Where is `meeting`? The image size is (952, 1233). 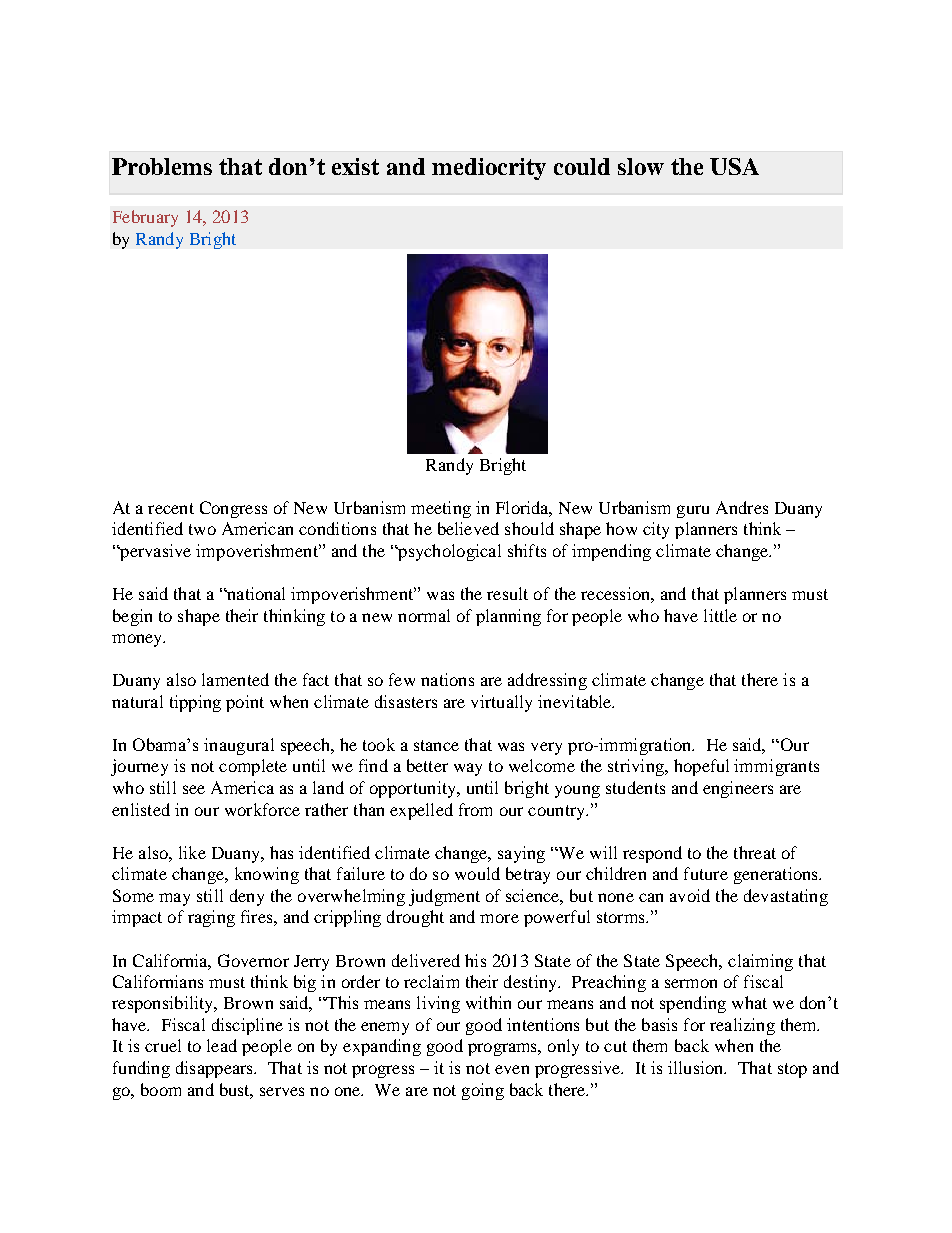 meeting is located at coordinates (441, 509).
